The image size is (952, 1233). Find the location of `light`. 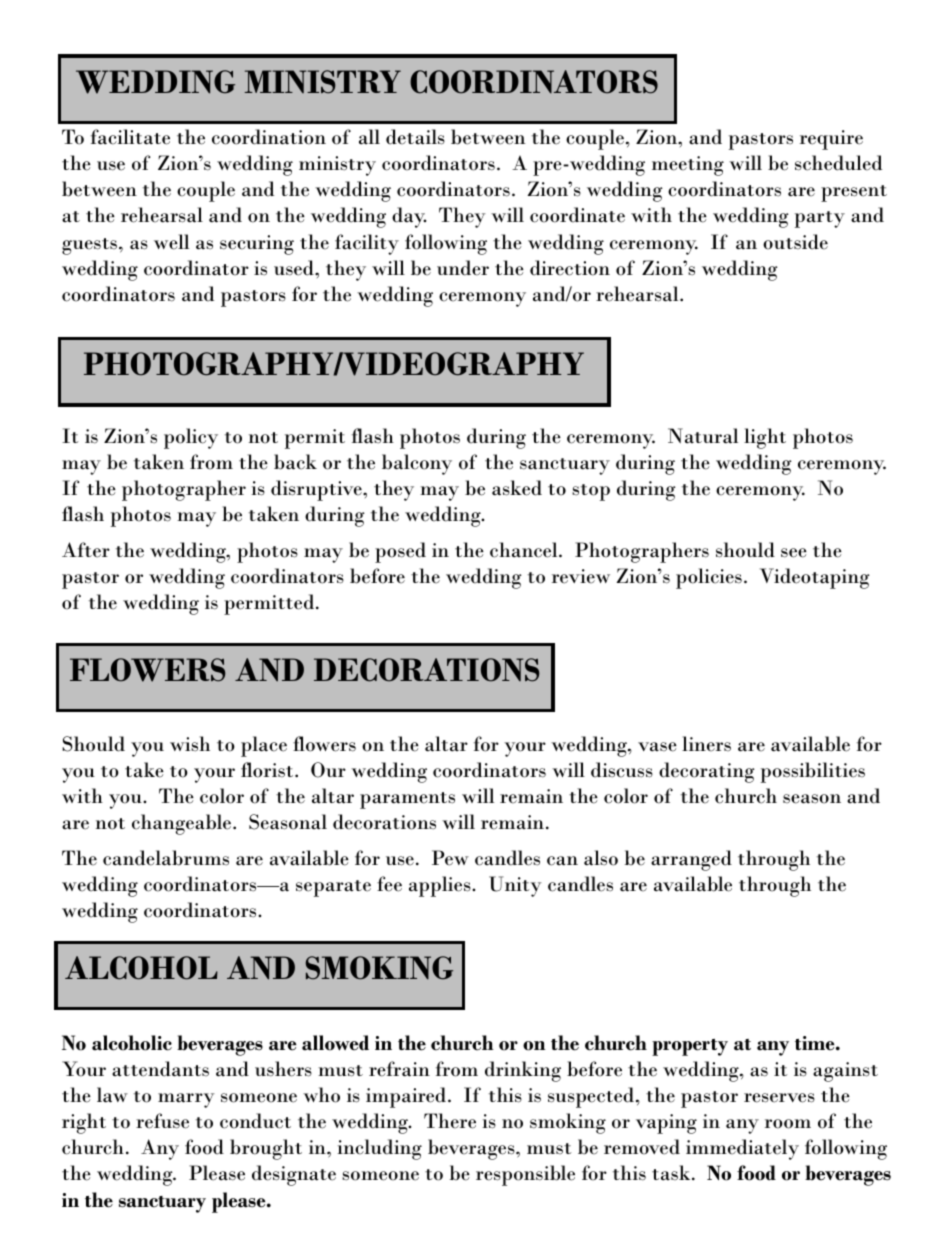

light is located at coordinates (765, 438).
